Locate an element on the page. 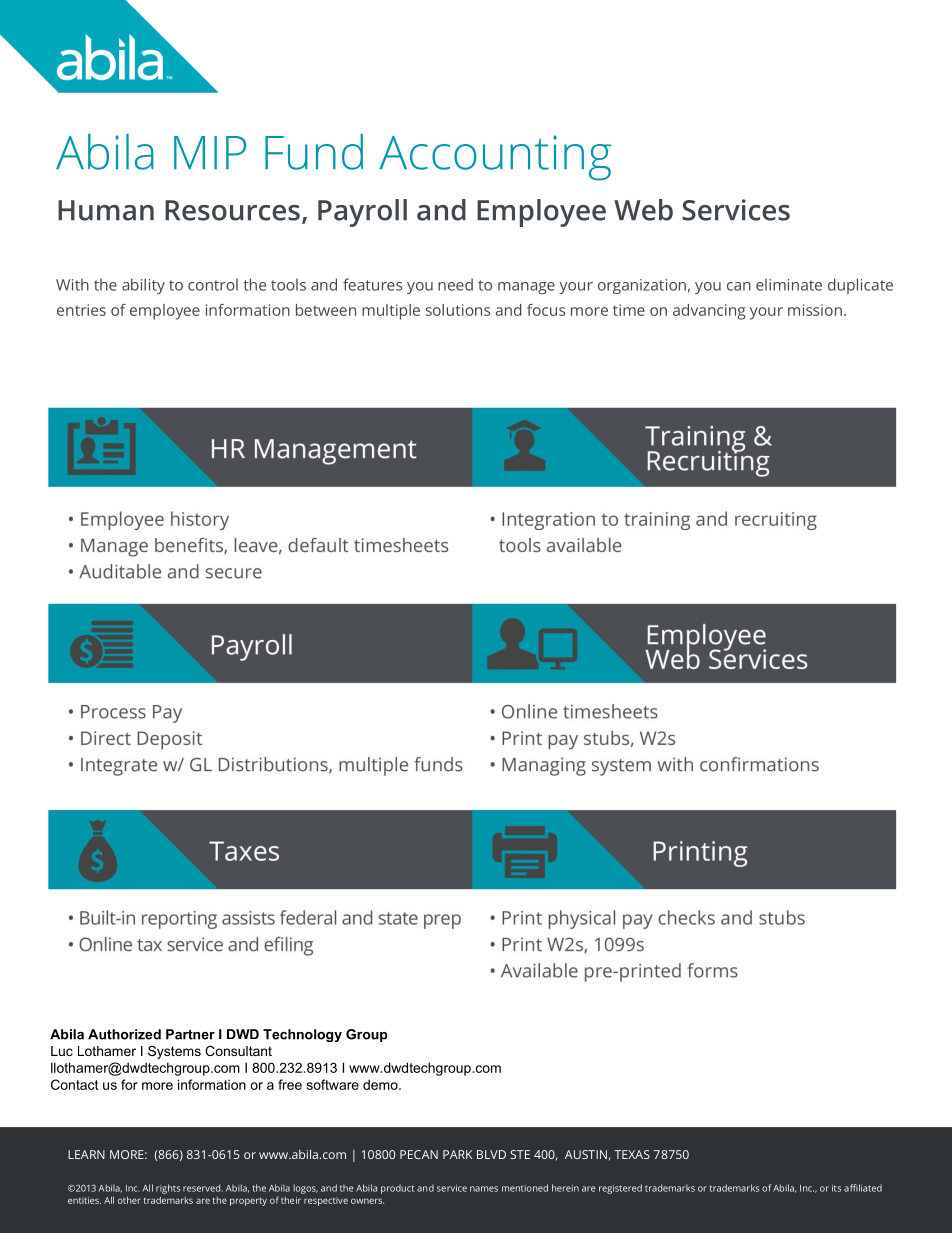 The height and width of the image is (1233, 952). PARK is located at coordinates (457, 1154).
